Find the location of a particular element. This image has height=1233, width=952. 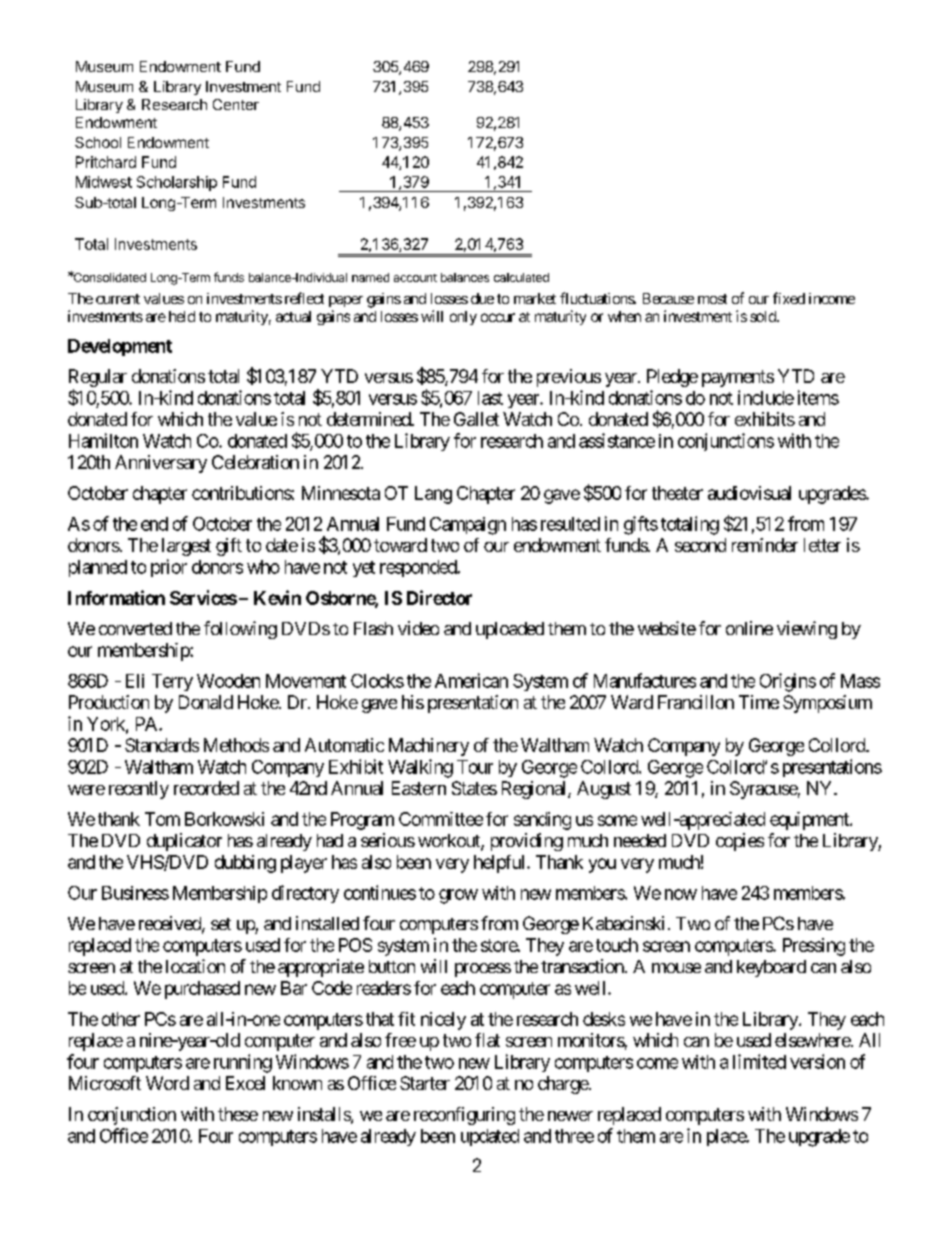

calculated is located at coordinates (521, 277).
